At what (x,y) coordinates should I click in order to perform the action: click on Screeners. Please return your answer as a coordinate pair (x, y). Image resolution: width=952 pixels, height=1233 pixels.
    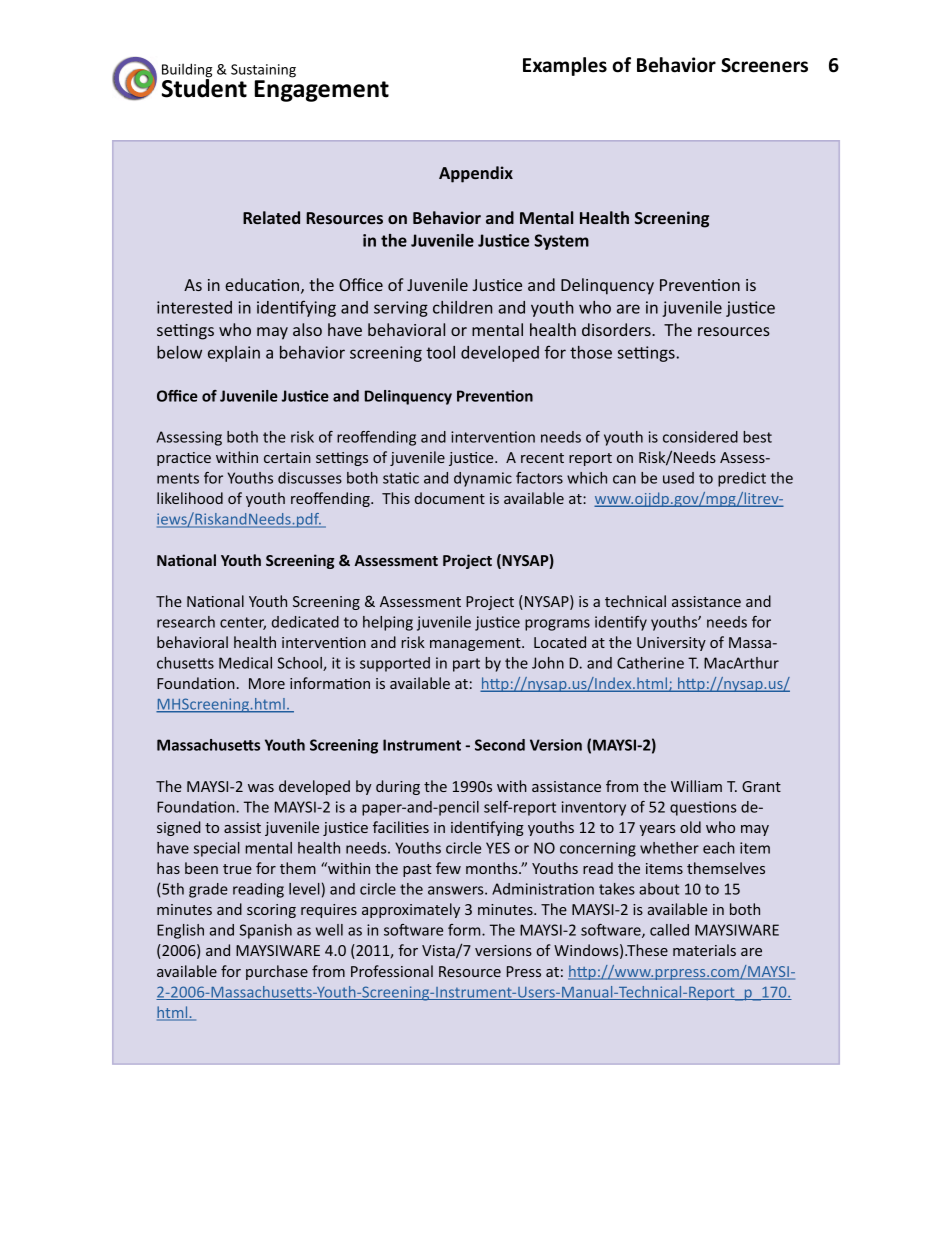
    Looking at the image, I should click on (764, 65).
